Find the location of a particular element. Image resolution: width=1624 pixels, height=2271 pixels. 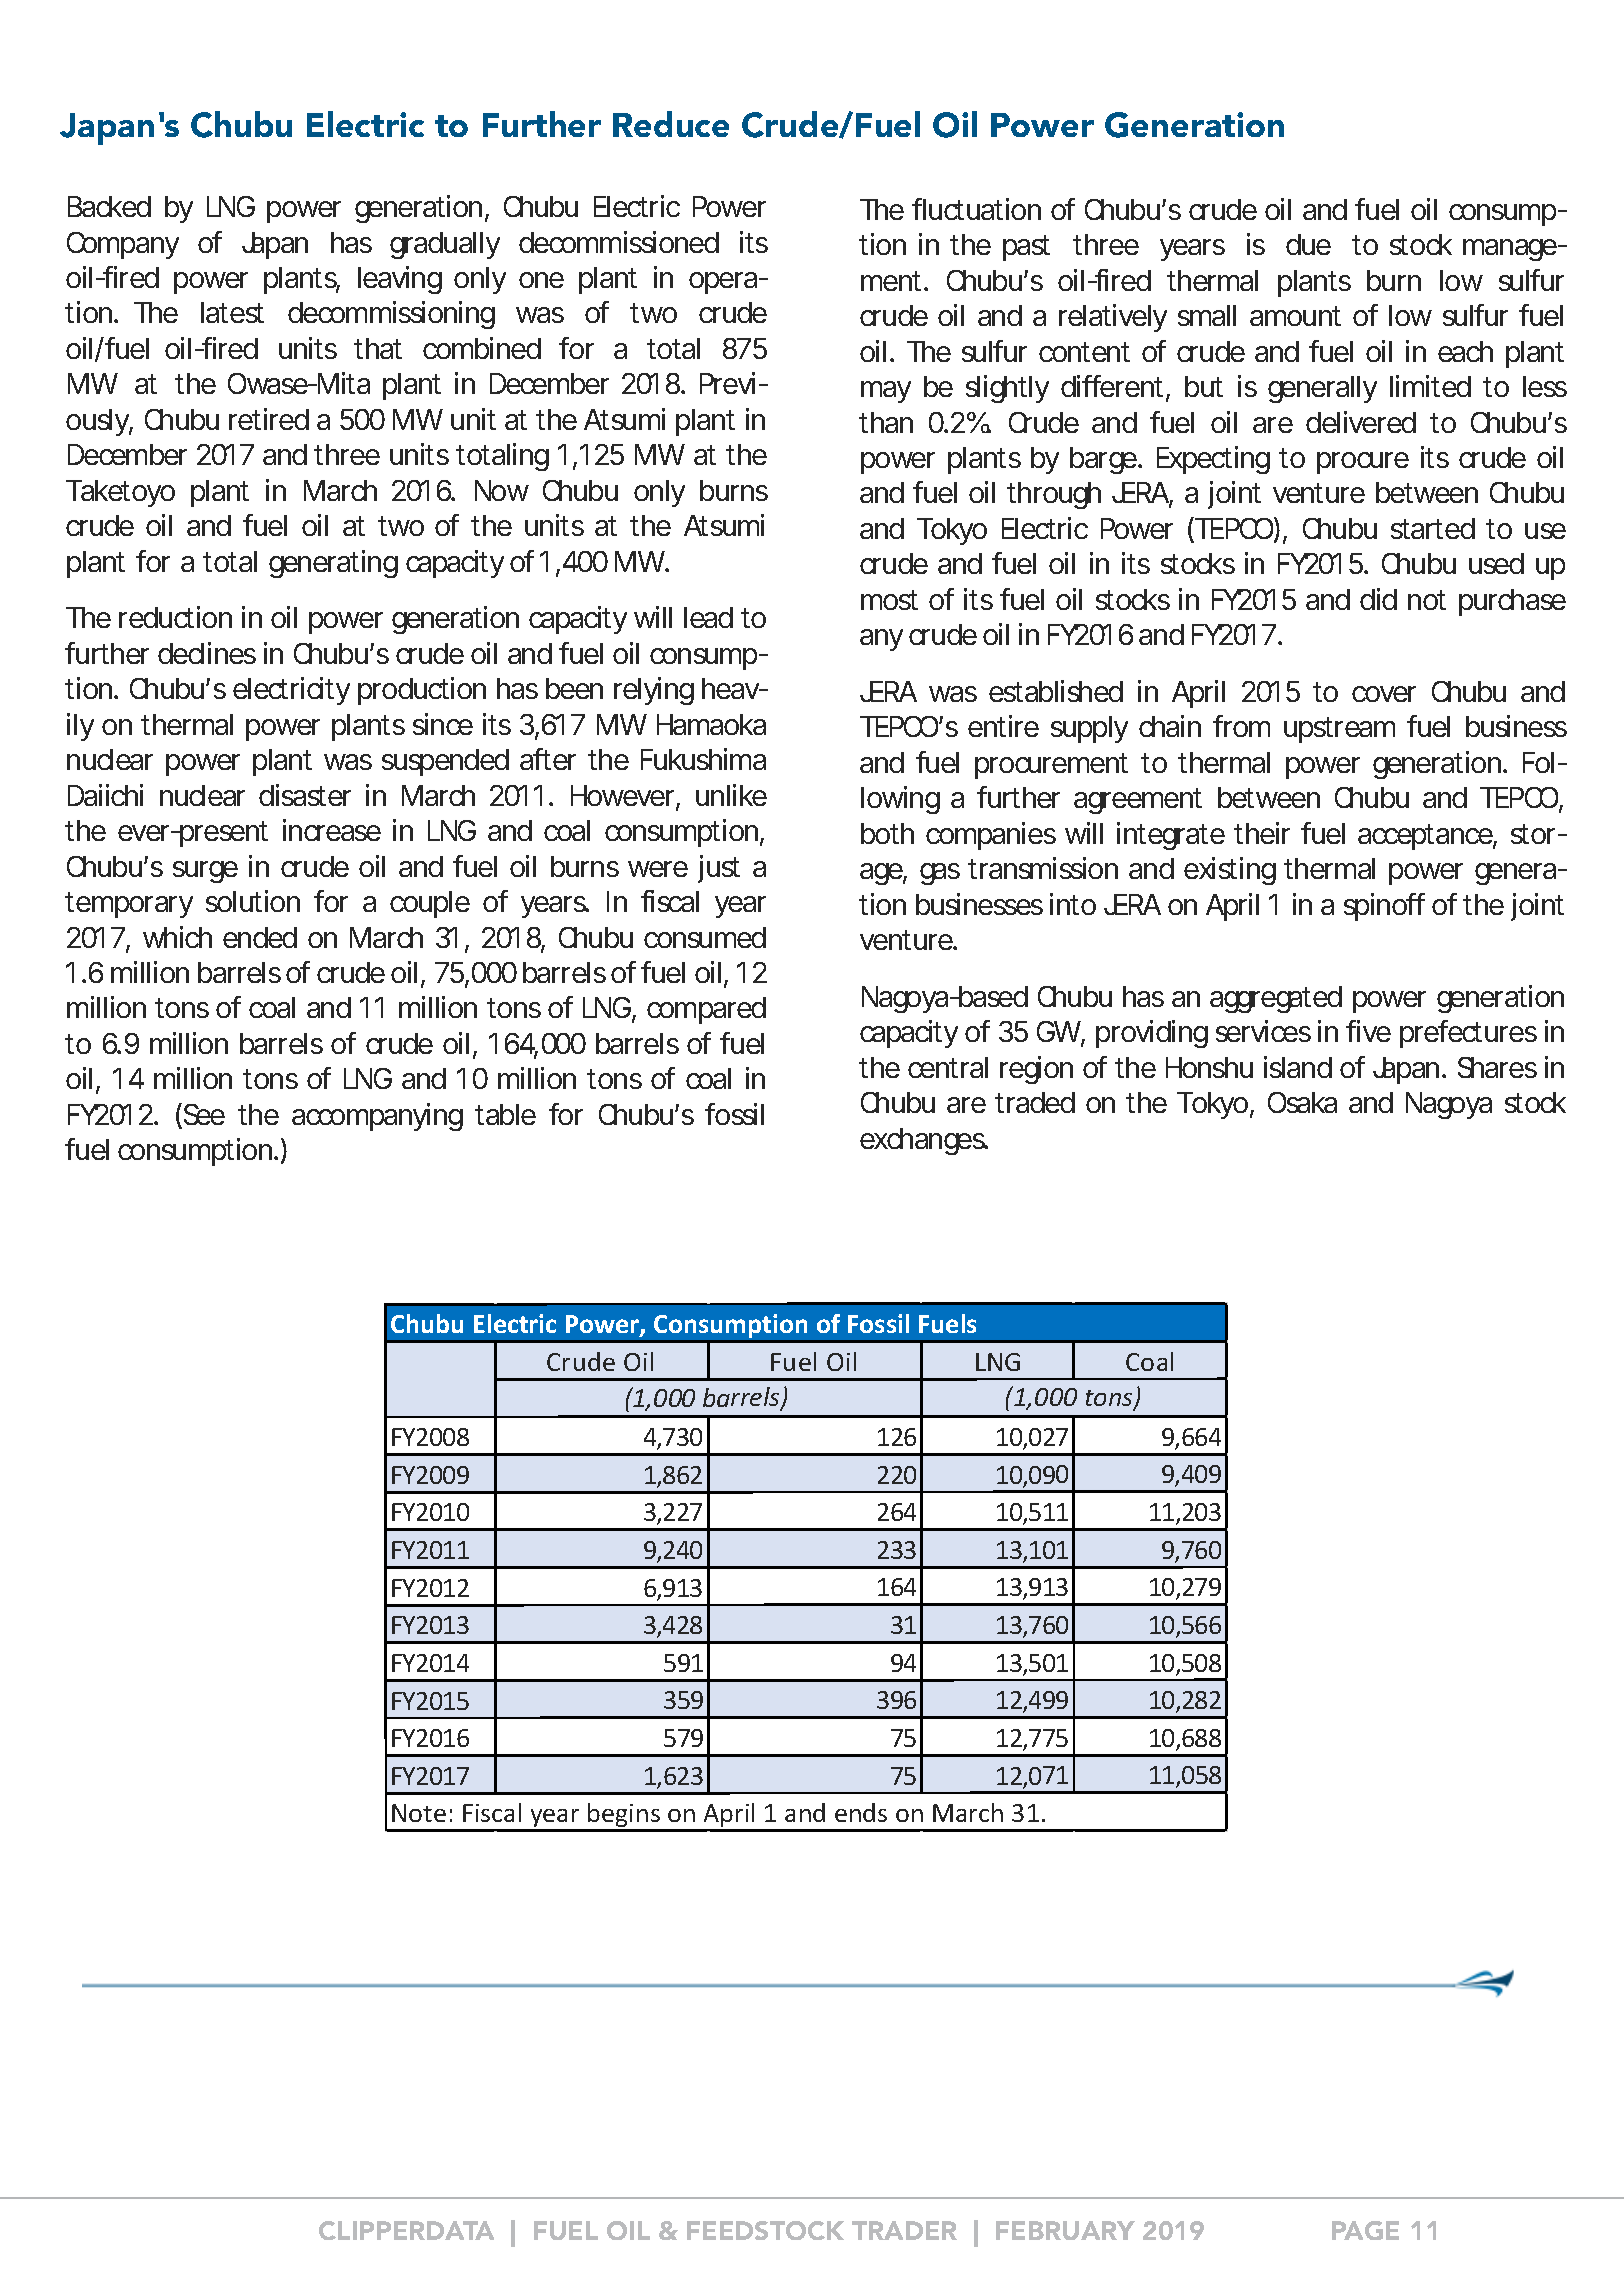

amount is located at coordinates (1295, 316).
